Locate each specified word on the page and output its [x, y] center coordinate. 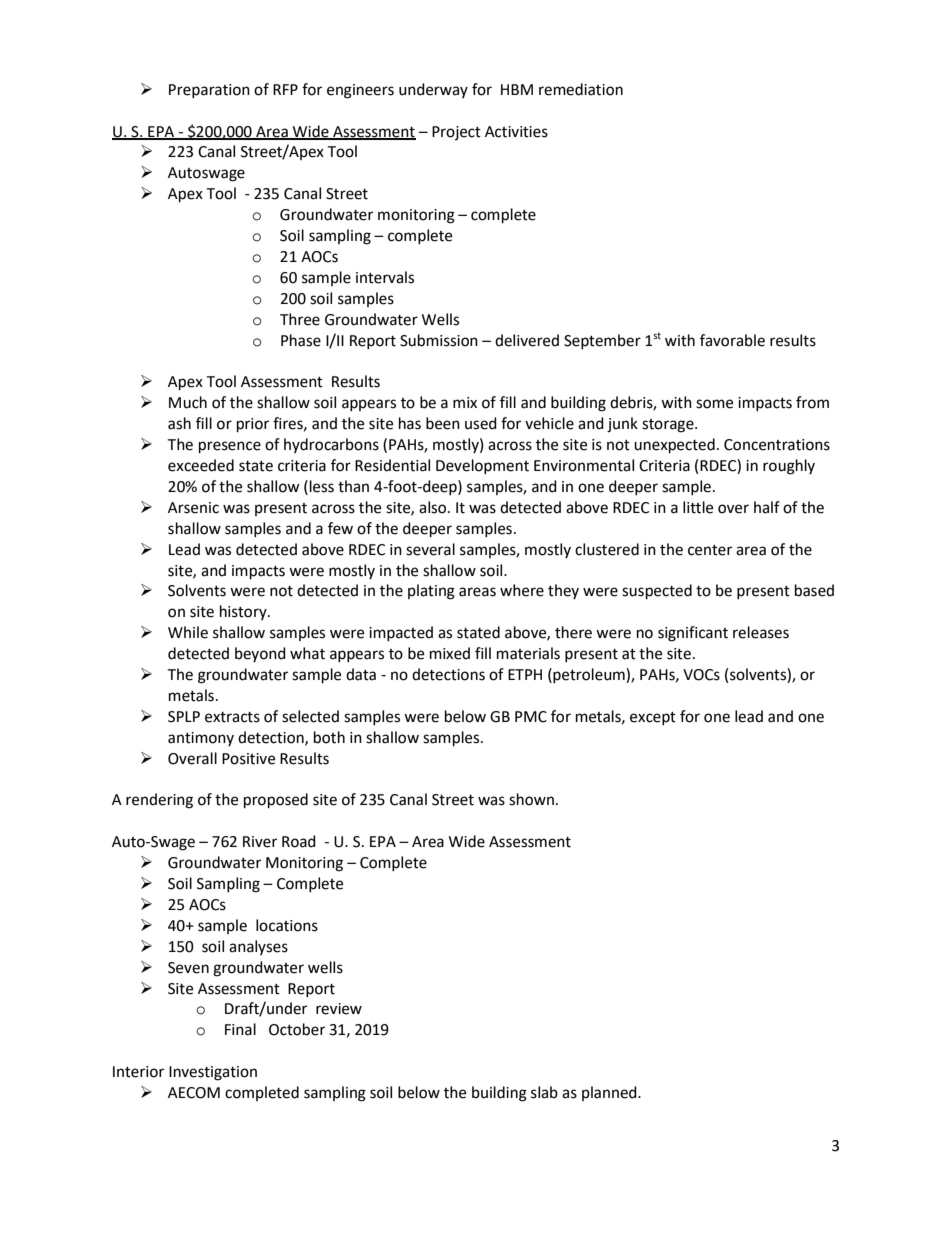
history [244, 612]
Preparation [209, 91]
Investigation [213, 1073]
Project [456, 133]
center [710, 550]
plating [431, 592]
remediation [581, 89]
